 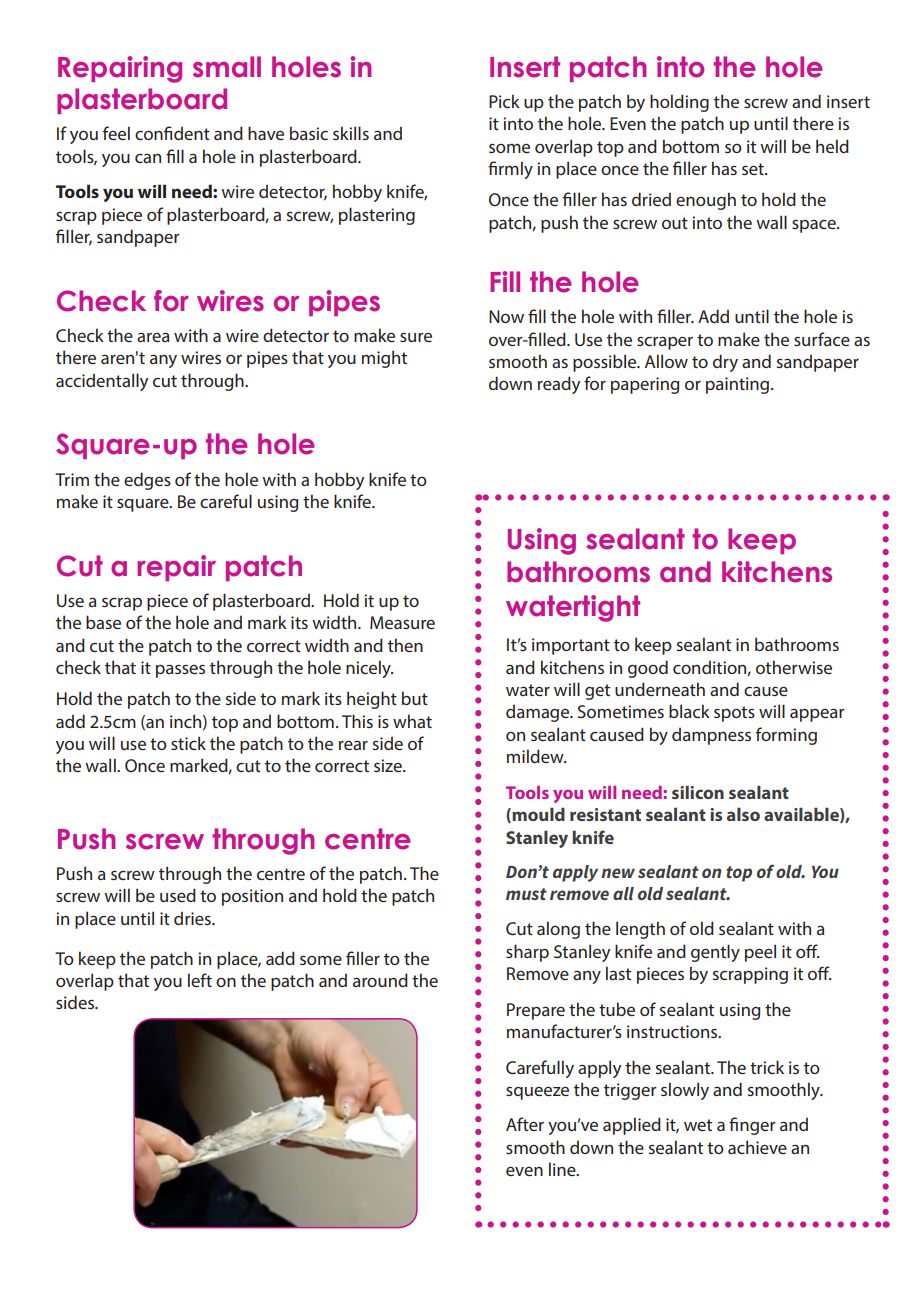 I want to click on area, so click(x=153, y=337).
